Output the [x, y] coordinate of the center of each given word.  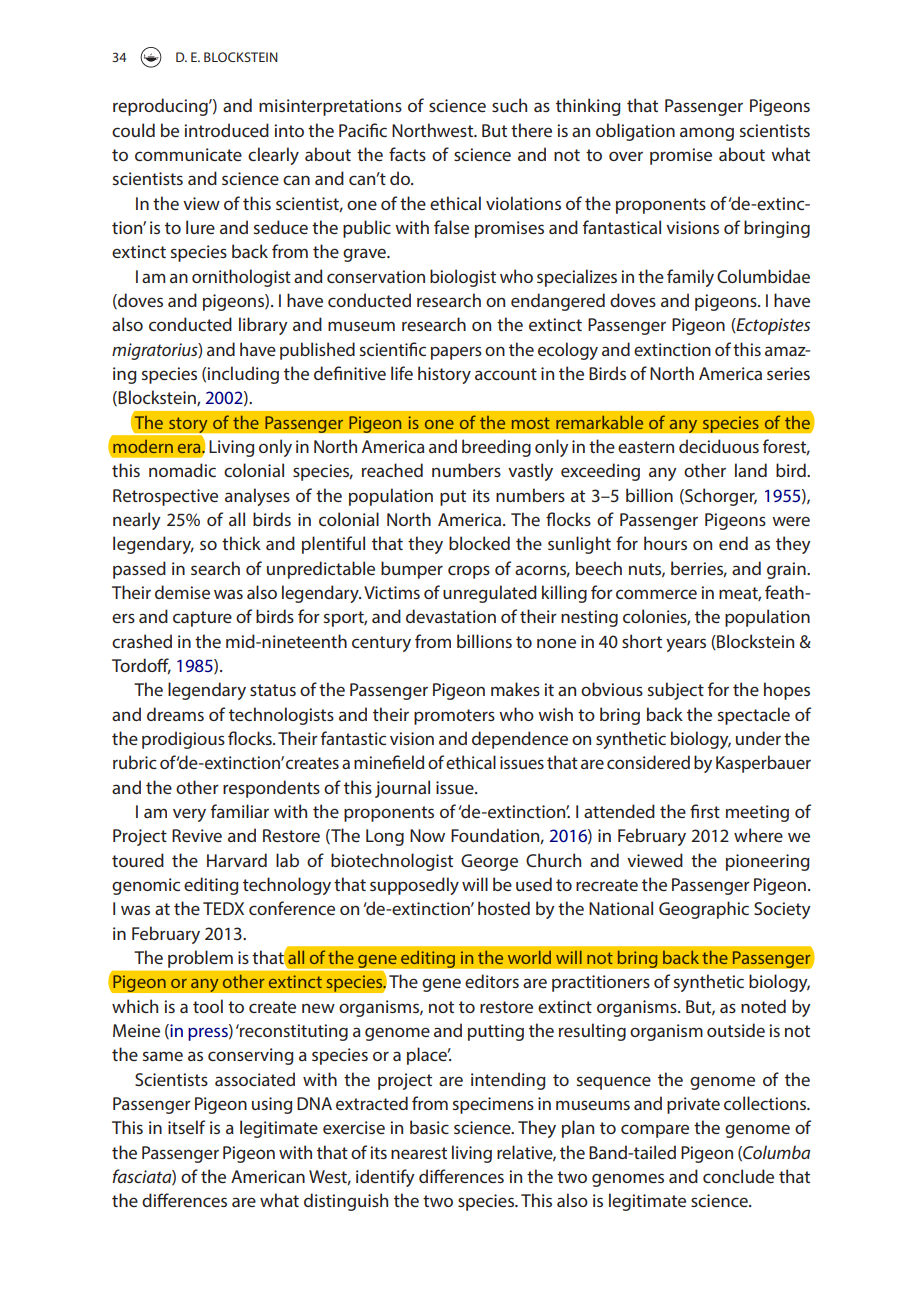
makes [515, 689]
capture [202, 619]
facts [407, 154]
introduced [226, 130]
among [707, 134]
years [686, 645]
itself [186, 1127]
